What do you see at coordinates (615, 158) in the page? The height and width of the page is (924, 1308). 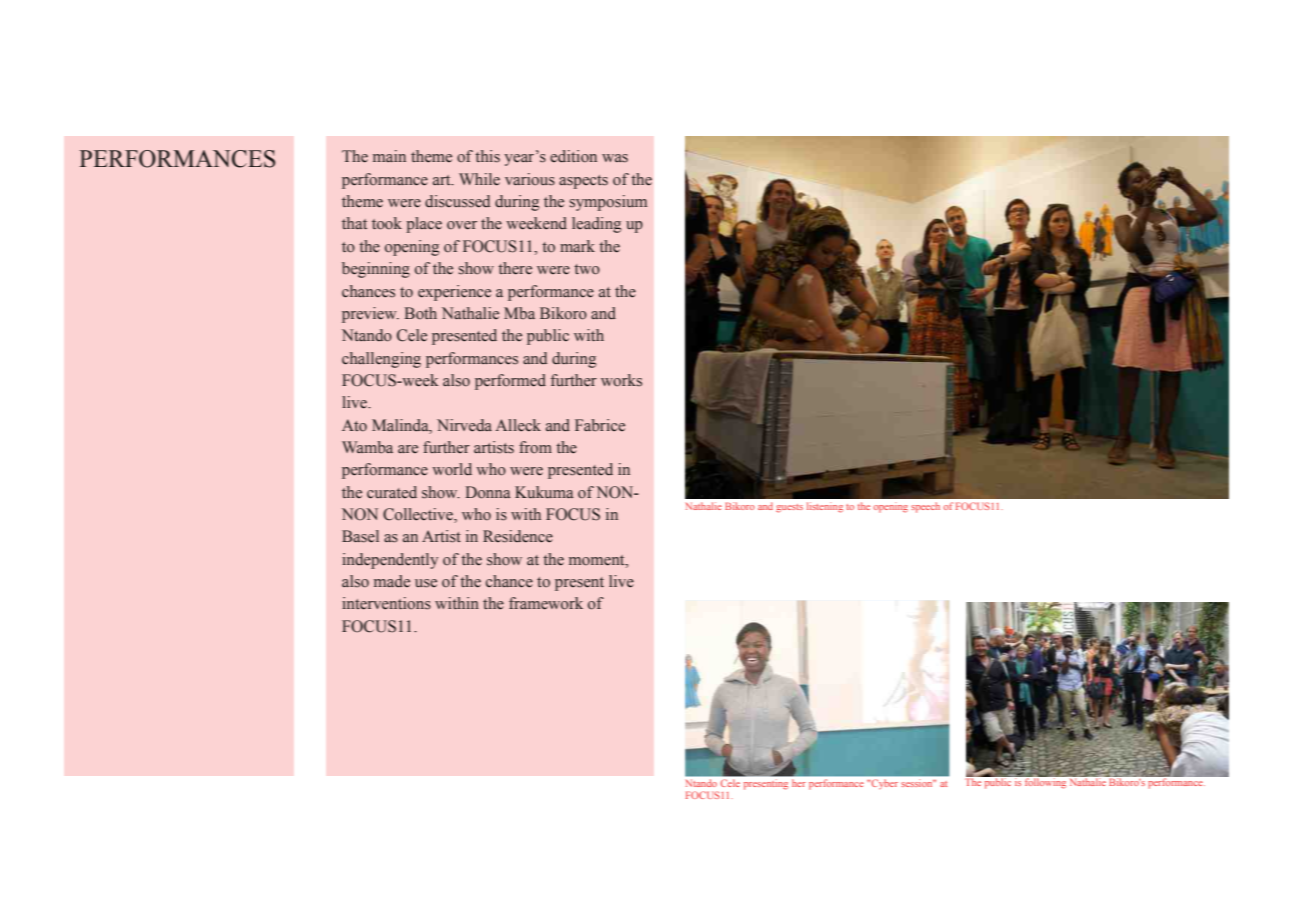 I see `was` at bounding box center [615, 158].
